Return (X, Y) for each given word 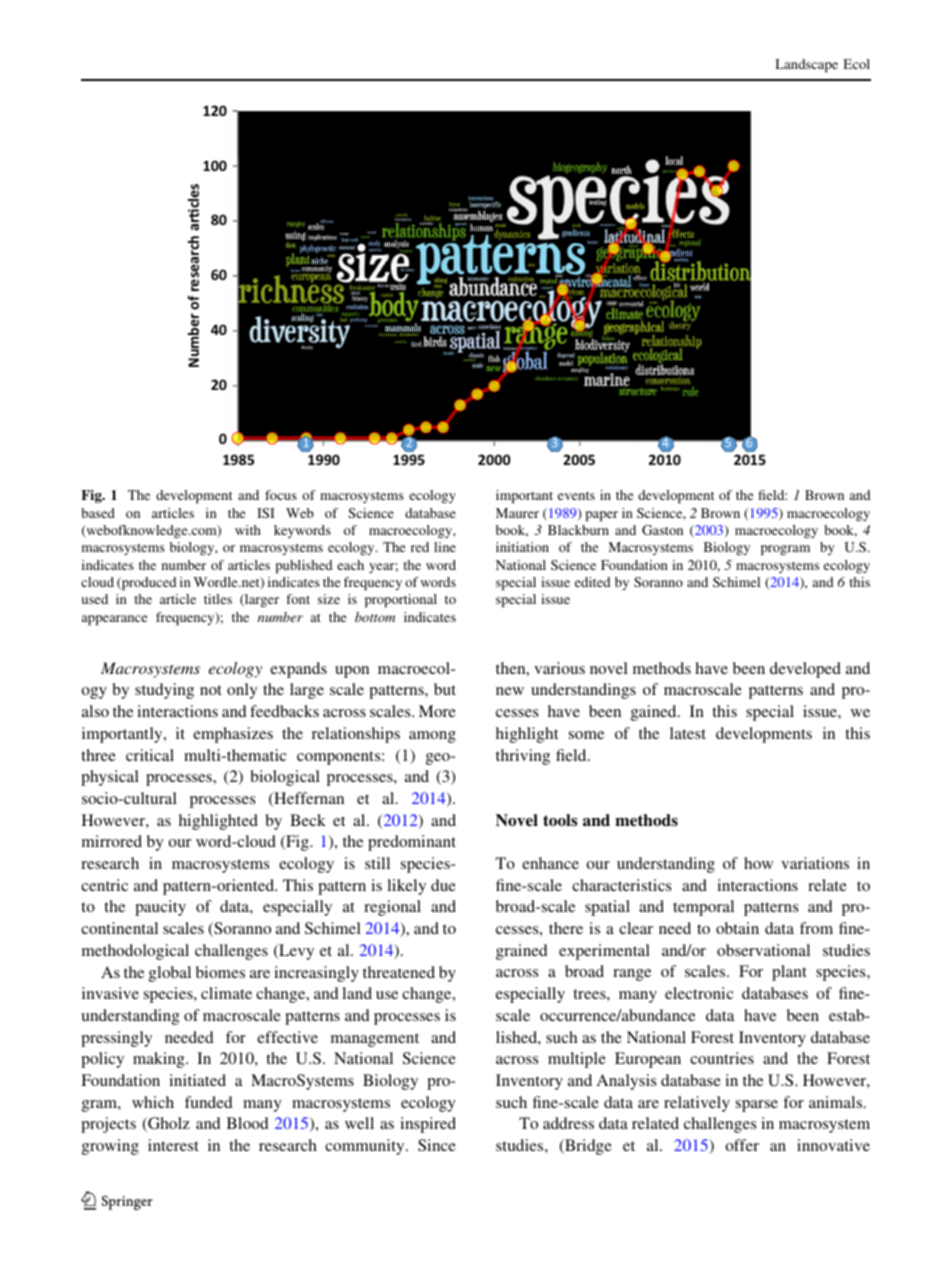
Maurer (517, 513)
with (248, 530)
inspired (428, 1125)
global (170, 974)
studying (164, 691)
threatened (399, 972)
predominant (412, 843)
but (445, 689)
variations (815, 863)
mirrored (112, 841)
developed (805, 670)
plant (789, 973)
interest (173, 1145)
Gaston (662, 530)
